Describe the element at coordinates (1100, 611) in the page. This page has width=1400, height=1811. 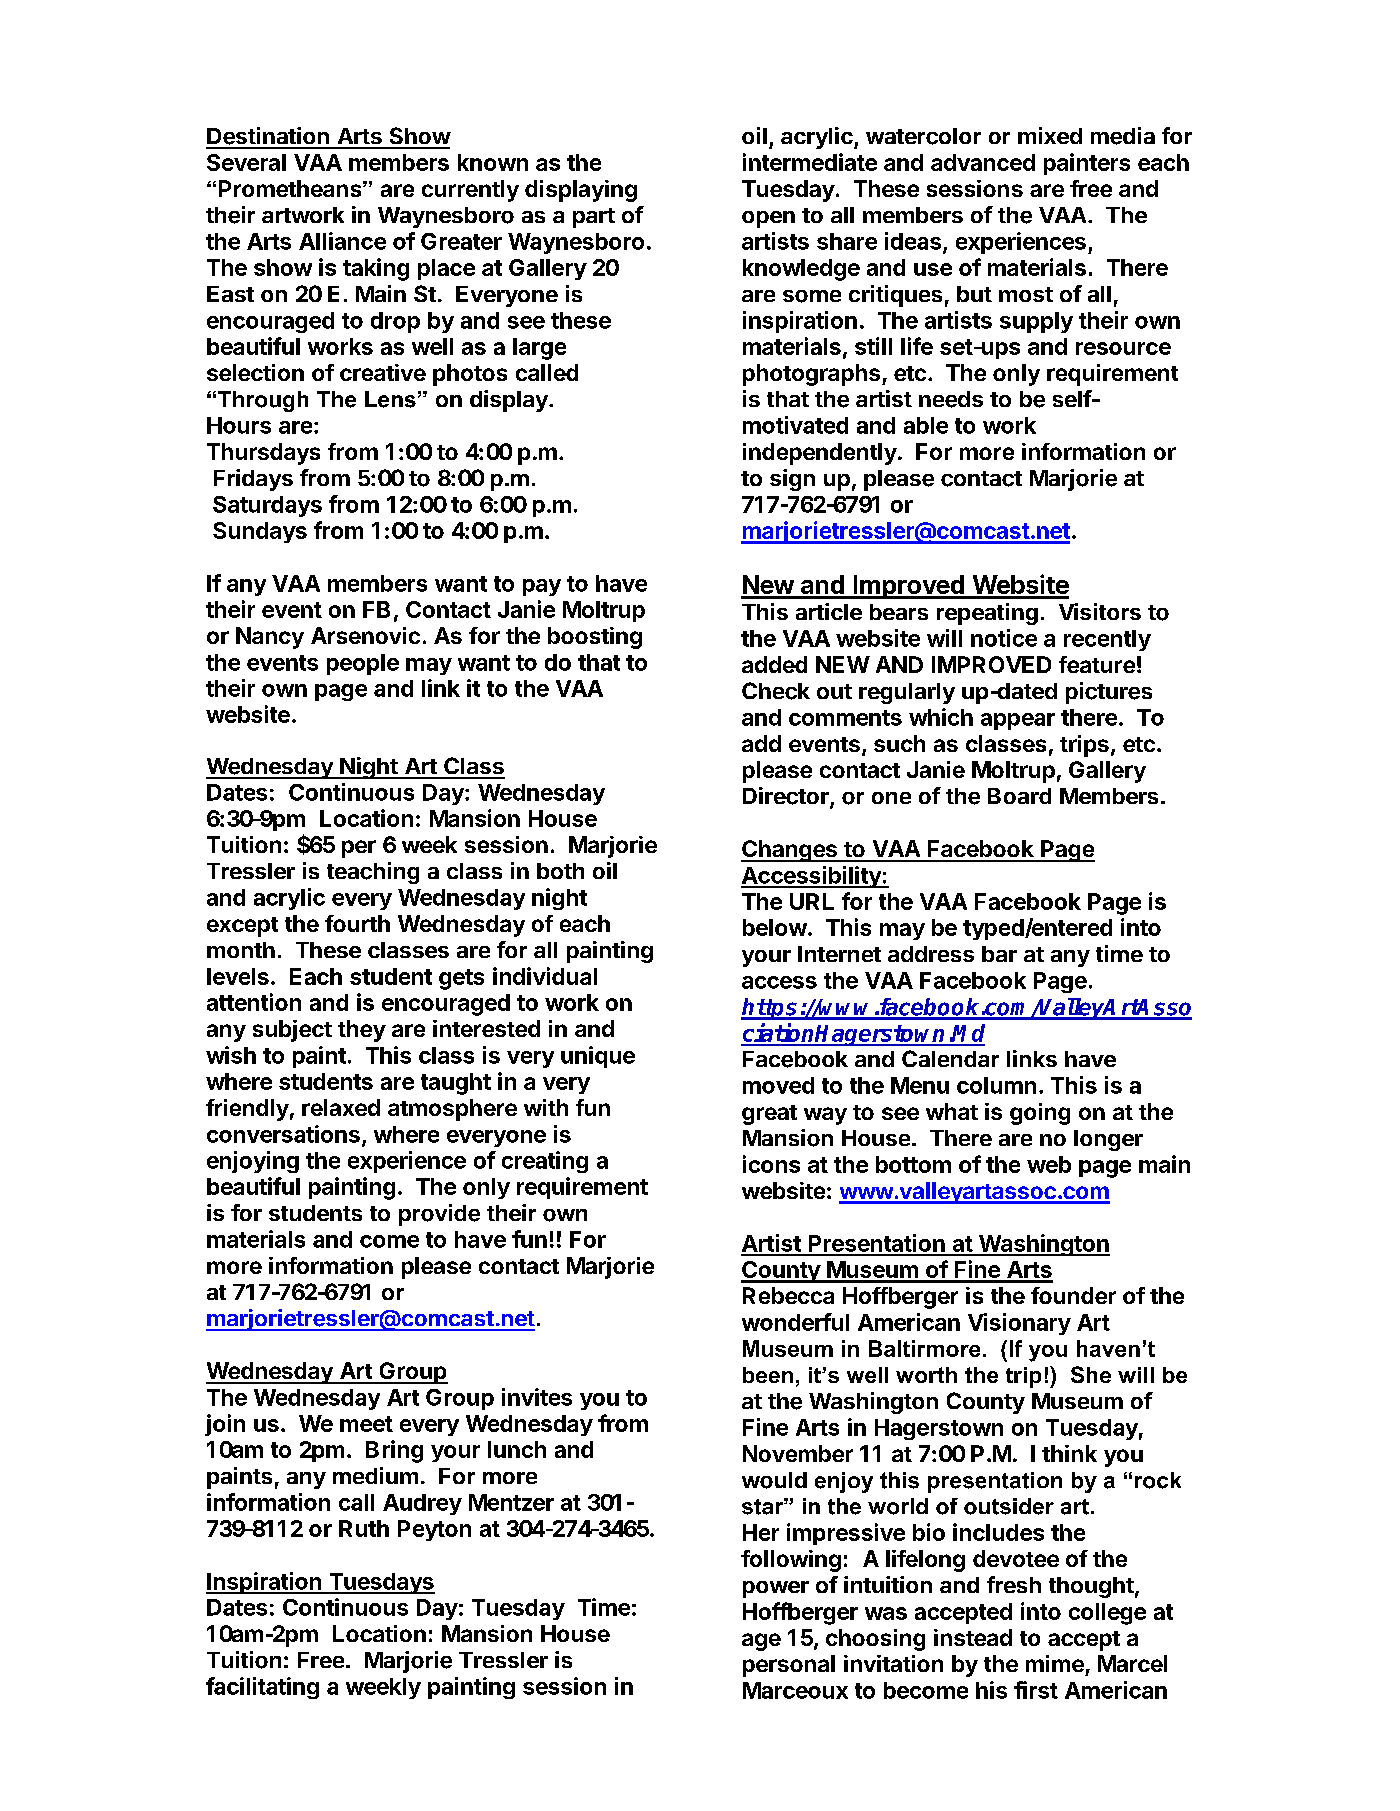
I see `Visitors` at that location.
